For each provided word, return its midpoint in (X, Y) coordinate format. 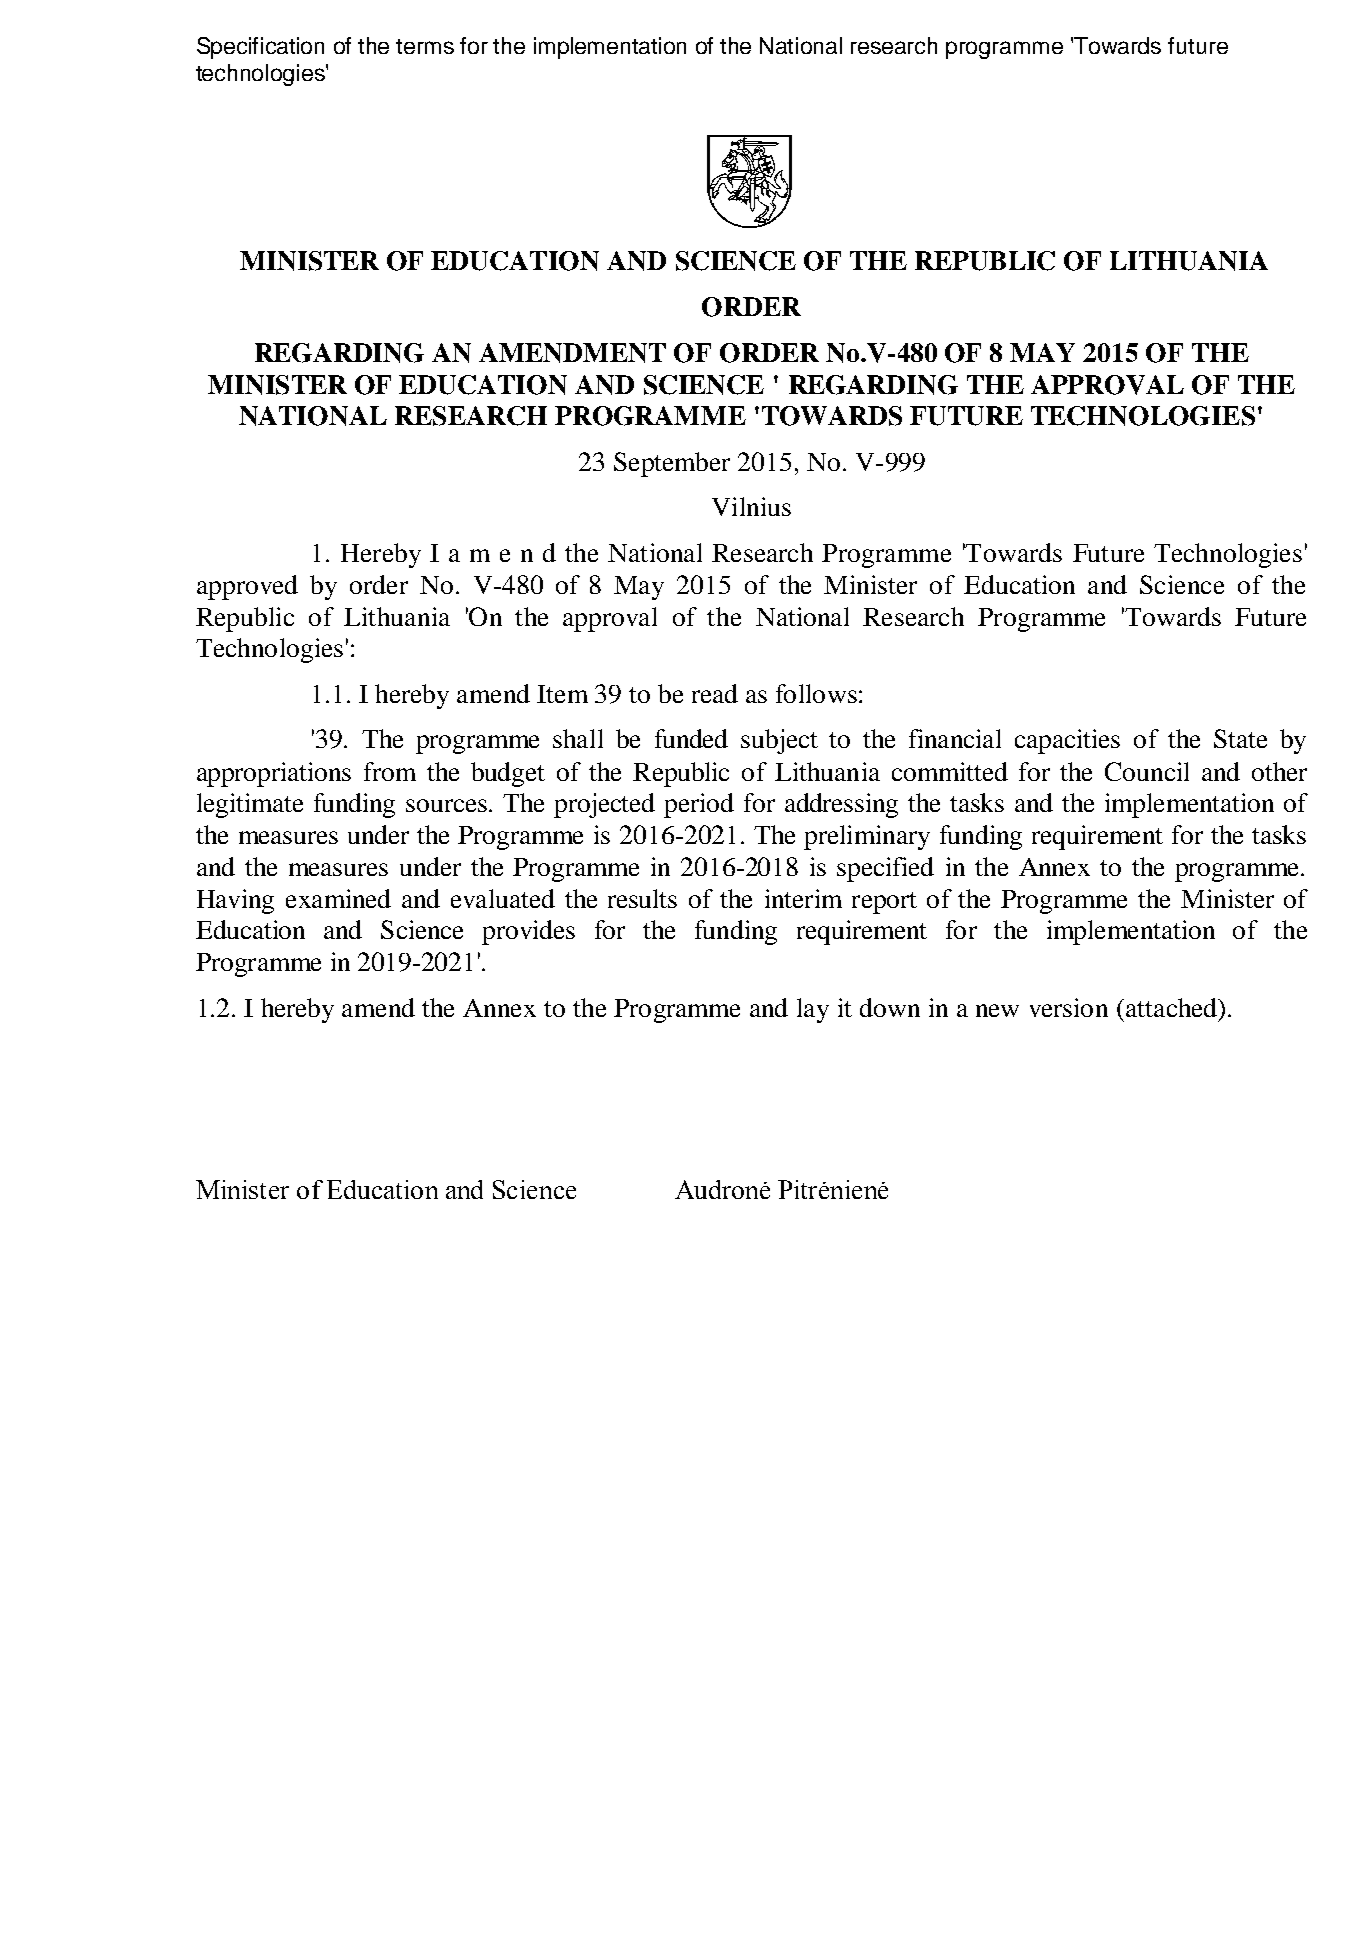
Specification (260, 48)
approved (247, 587)
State (1240, 738)
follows (816, 693)
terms (425, 46)
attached (1172, 1007)
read (715, 693)
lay (813, 1010)
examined (338, 898)
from (390, 771)
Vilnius (751, 506)
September (672, 464)
